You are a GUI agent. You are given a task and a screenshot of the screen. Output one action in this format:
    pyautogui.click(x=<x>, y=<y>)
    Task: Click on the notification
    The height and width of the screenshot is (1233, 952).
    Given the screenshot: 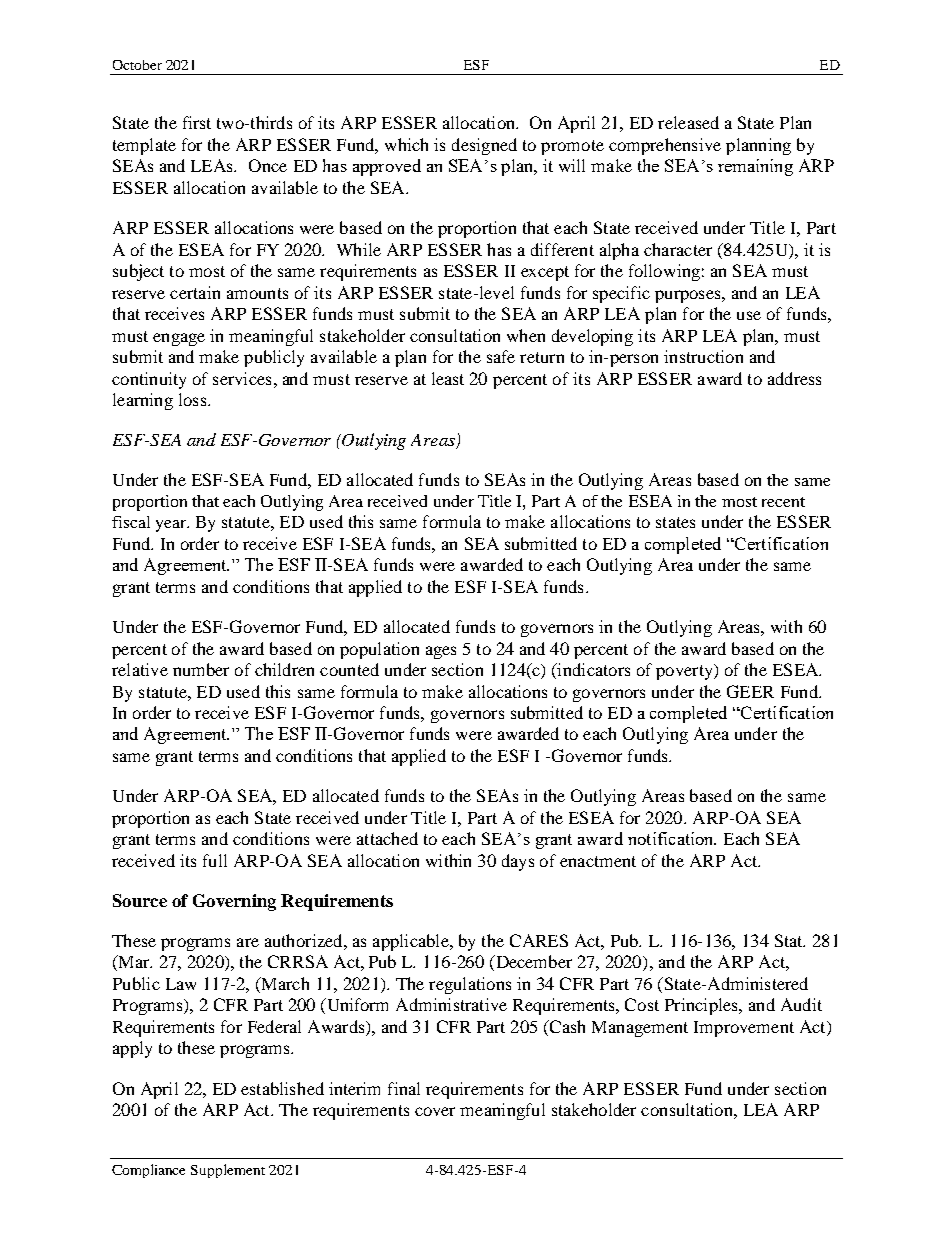 What is the action you would take?
    pyautogui.click(x=672, y=838)
